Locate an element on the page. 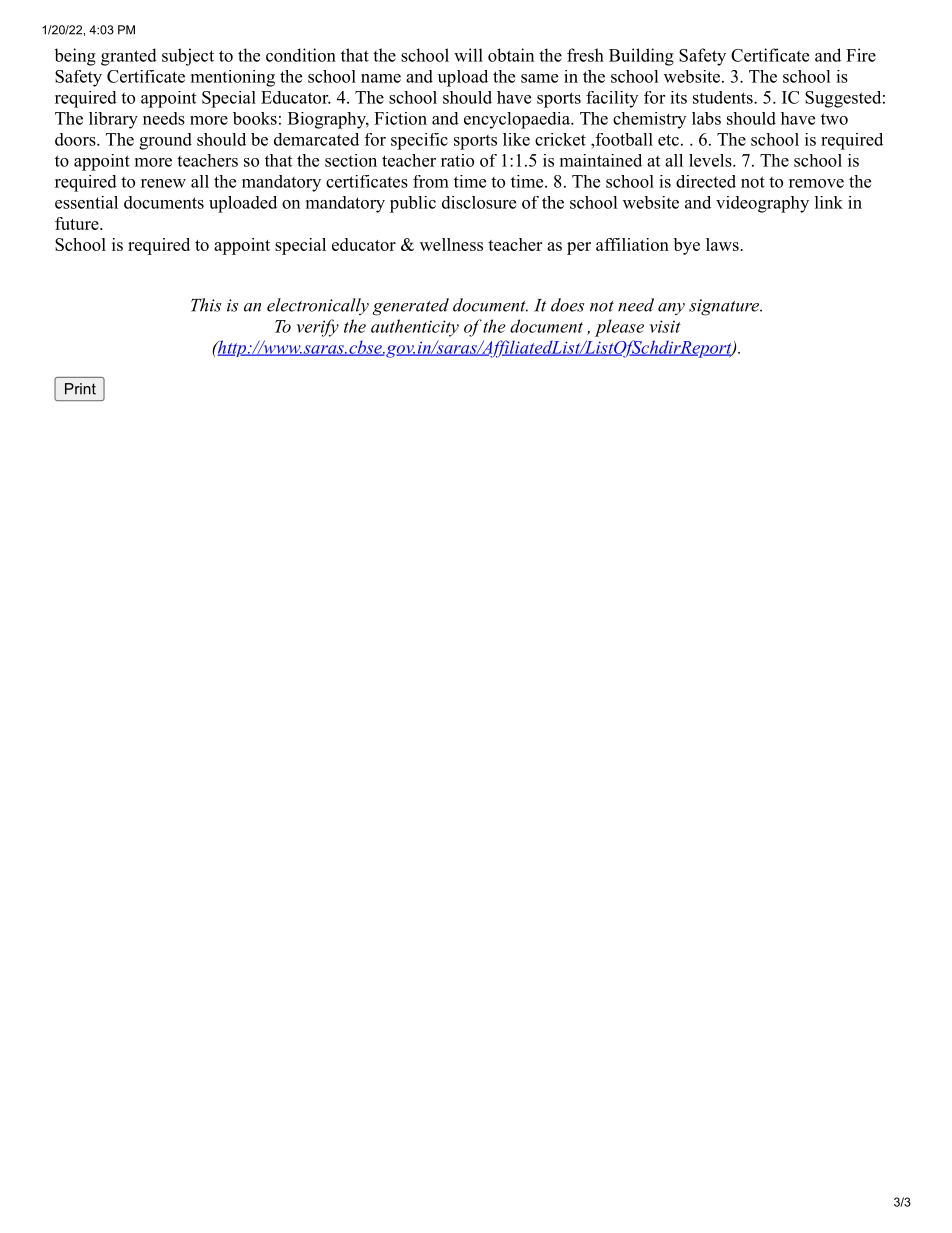 This image has height=1233, width=952. This is located at coordinates (206, 305).
